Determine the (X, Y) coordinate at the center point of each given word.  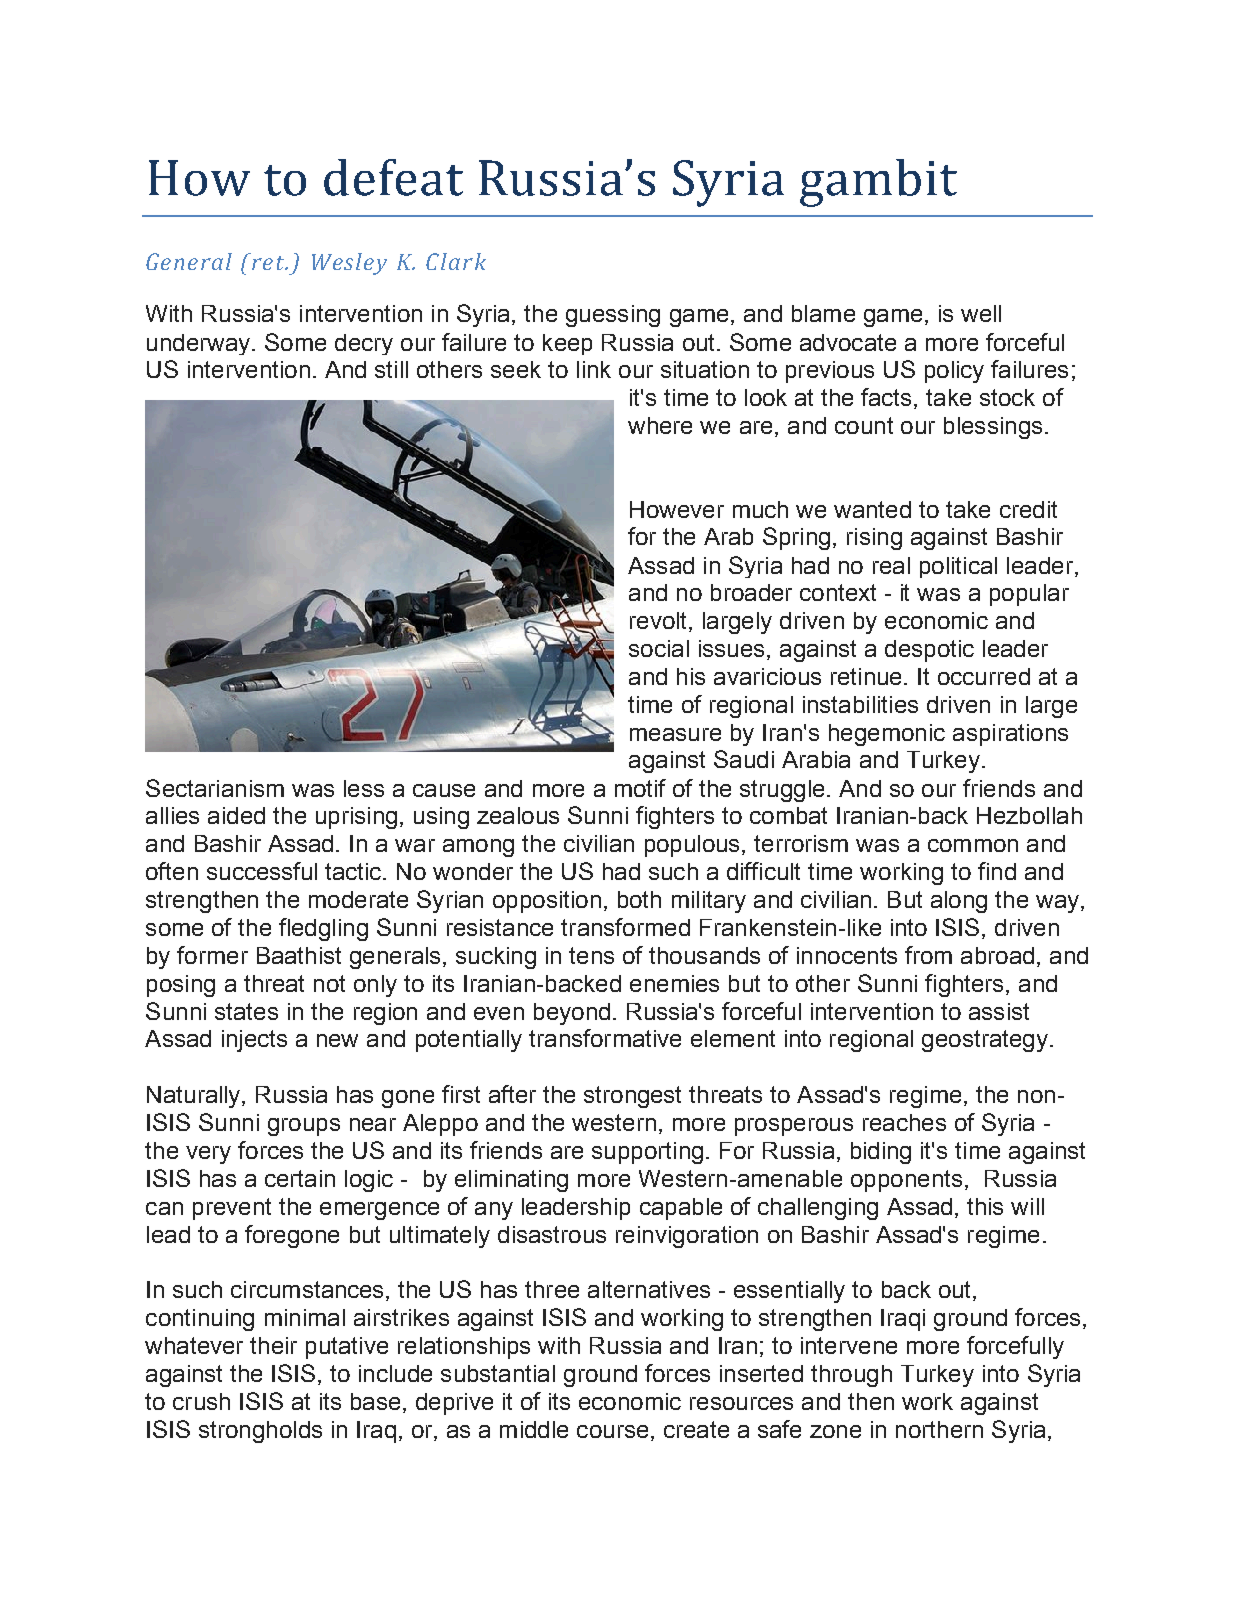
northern (939, 1429)
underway (200, 344)
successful (262, 871)
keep (567, 344)
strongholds (260, 1432)
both (639, 899)
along (959, 902)
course (612, 1431)
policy (954, 372)
